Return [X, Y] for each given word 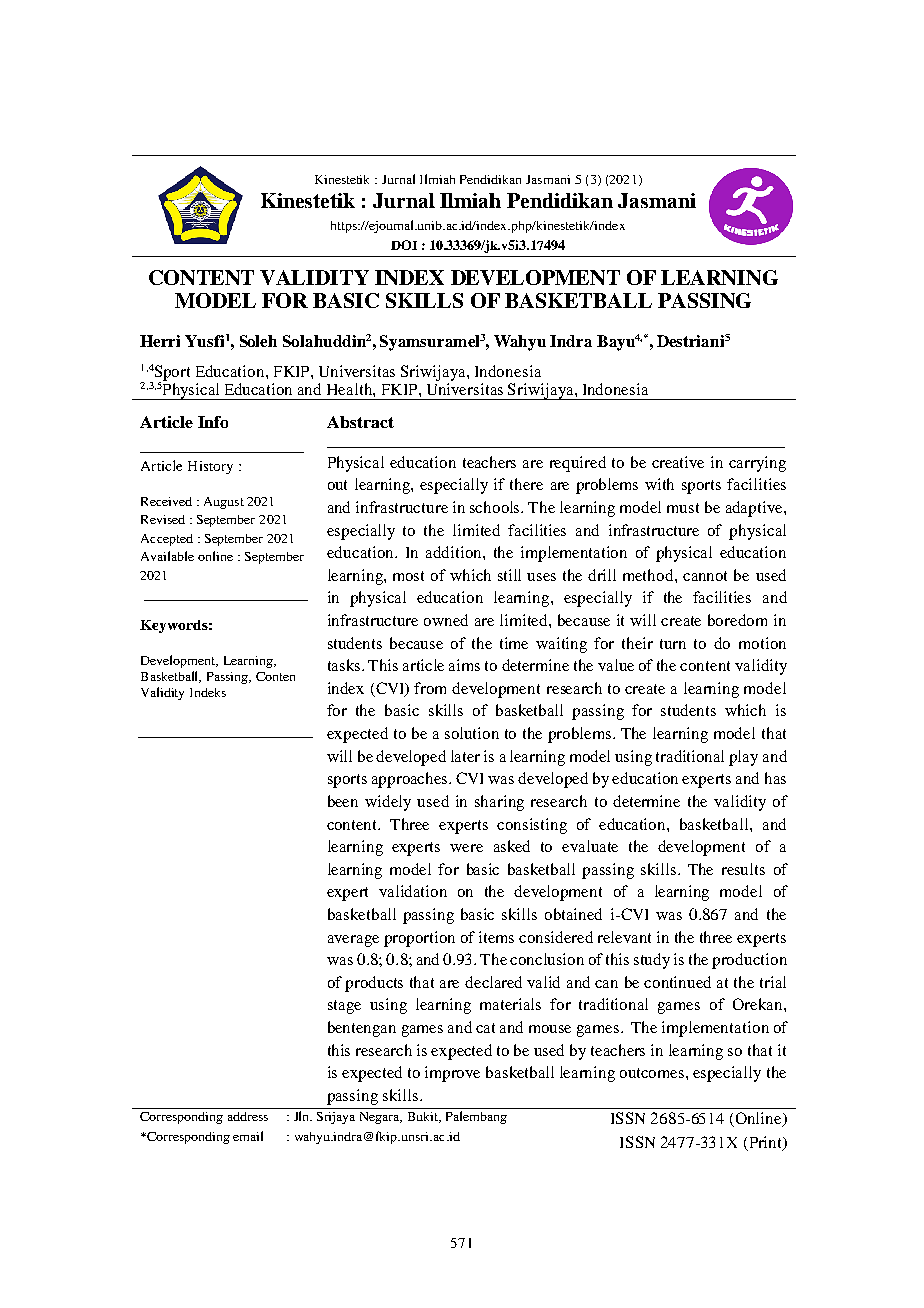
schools [496, 507]
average [353, 941]
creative [678, 462]
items [496, 937]
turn [673, 644]
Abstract [360, 422]
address [248, 1116]
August [224, 503]
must [683, 508]
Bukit [424, 1117]
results [743, 869]
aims [464, 665]
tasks [345, 665]
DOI [404, 245]
